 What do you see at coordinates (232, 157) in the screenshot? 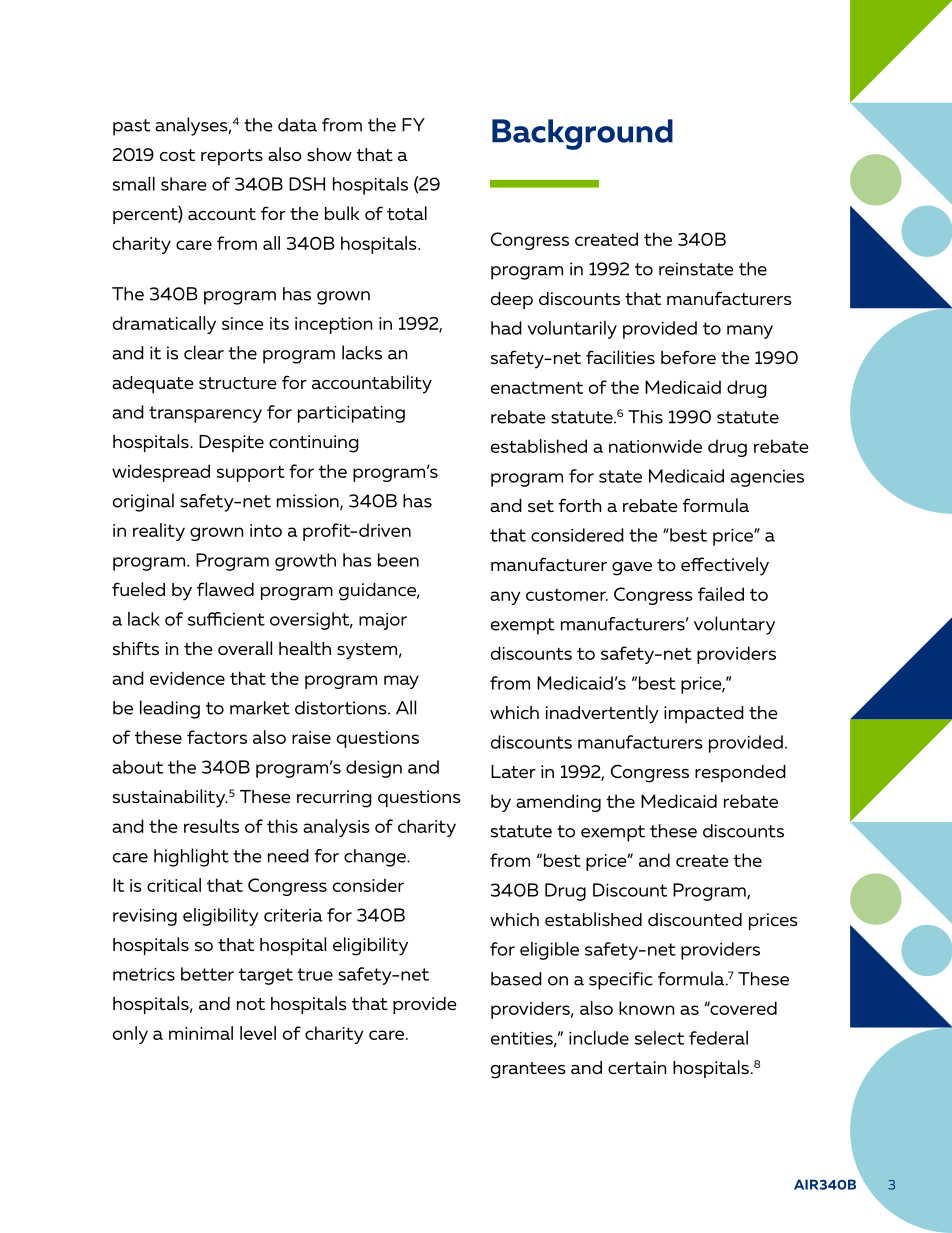
I see `reports` at bounding box center [232, 157].
